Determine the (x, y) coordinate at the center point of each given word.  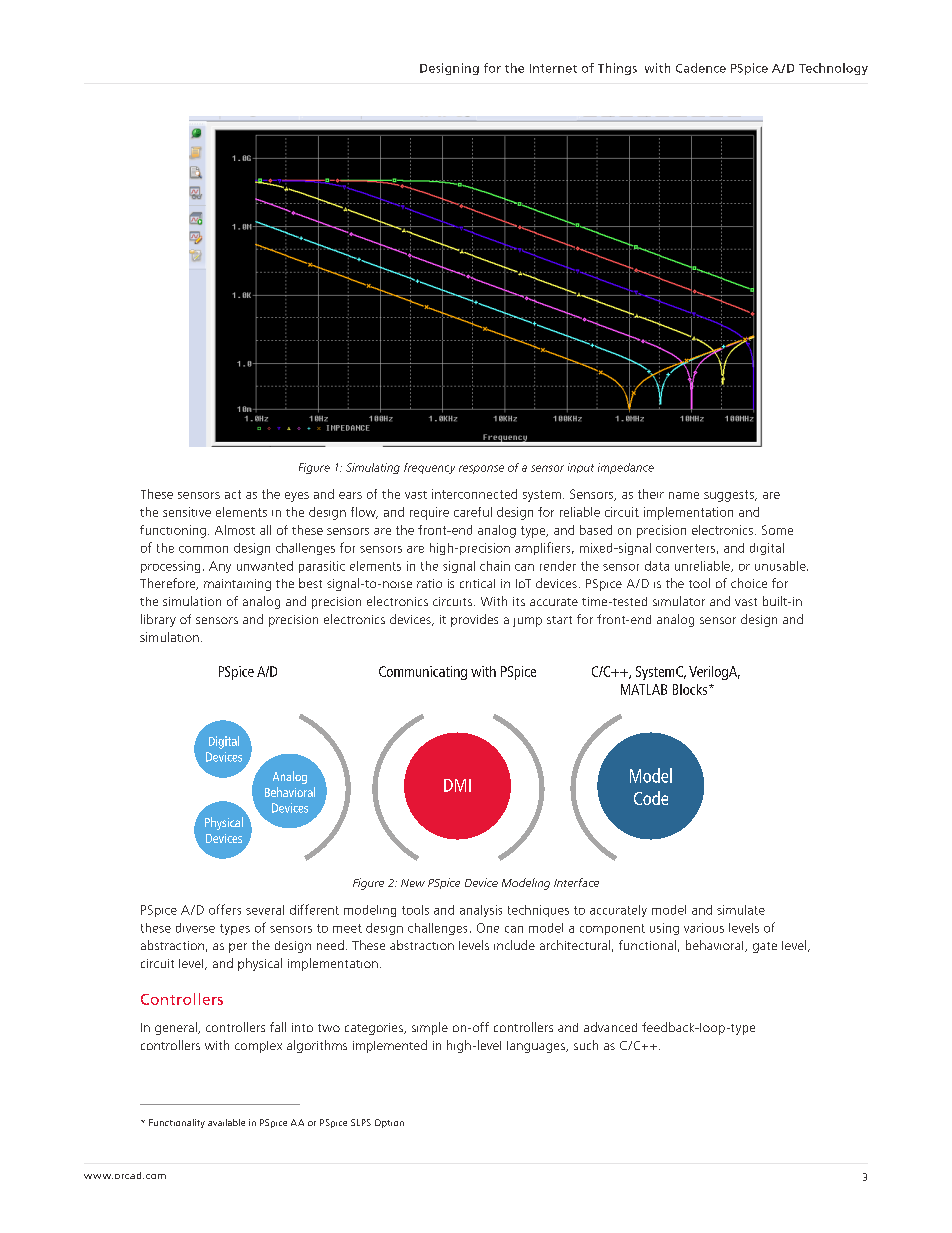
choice (749, 583)
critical (477, 583)
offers (225, 909)
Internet (553, 68)
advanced (610, 1027)
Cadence (701, 68)
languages (537, 1047)
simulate (741, 910)
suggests (730, 496)
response (481, 469)
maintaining (237, 585)
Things (617, 69)
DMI (457, 785)
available (226, 1122)
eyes (297, 497)
